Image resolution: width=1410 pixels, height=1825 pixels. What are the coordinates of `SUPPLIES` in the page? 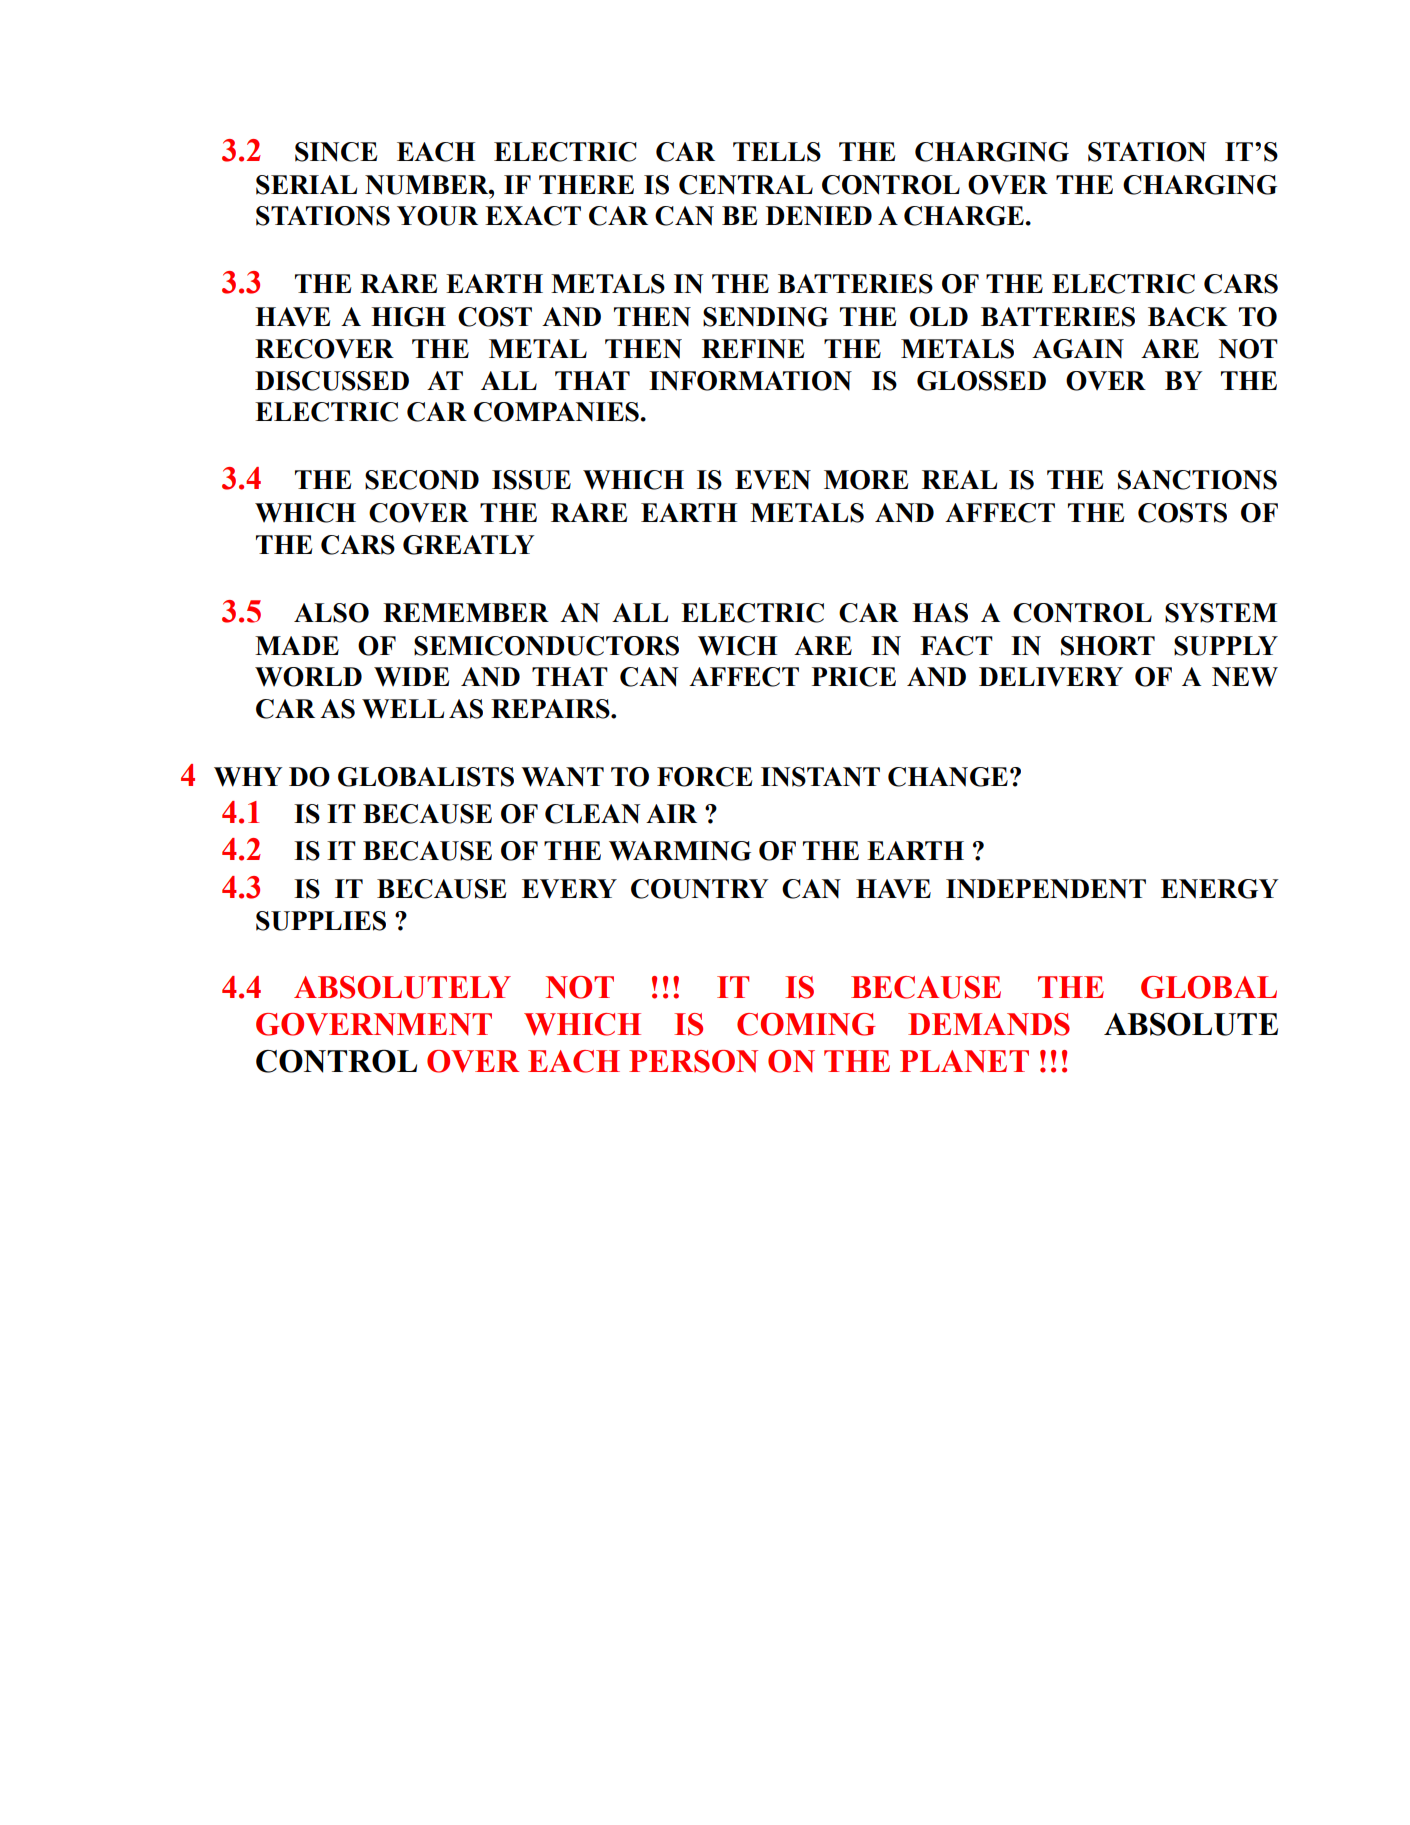 It's located at (321, 921).
